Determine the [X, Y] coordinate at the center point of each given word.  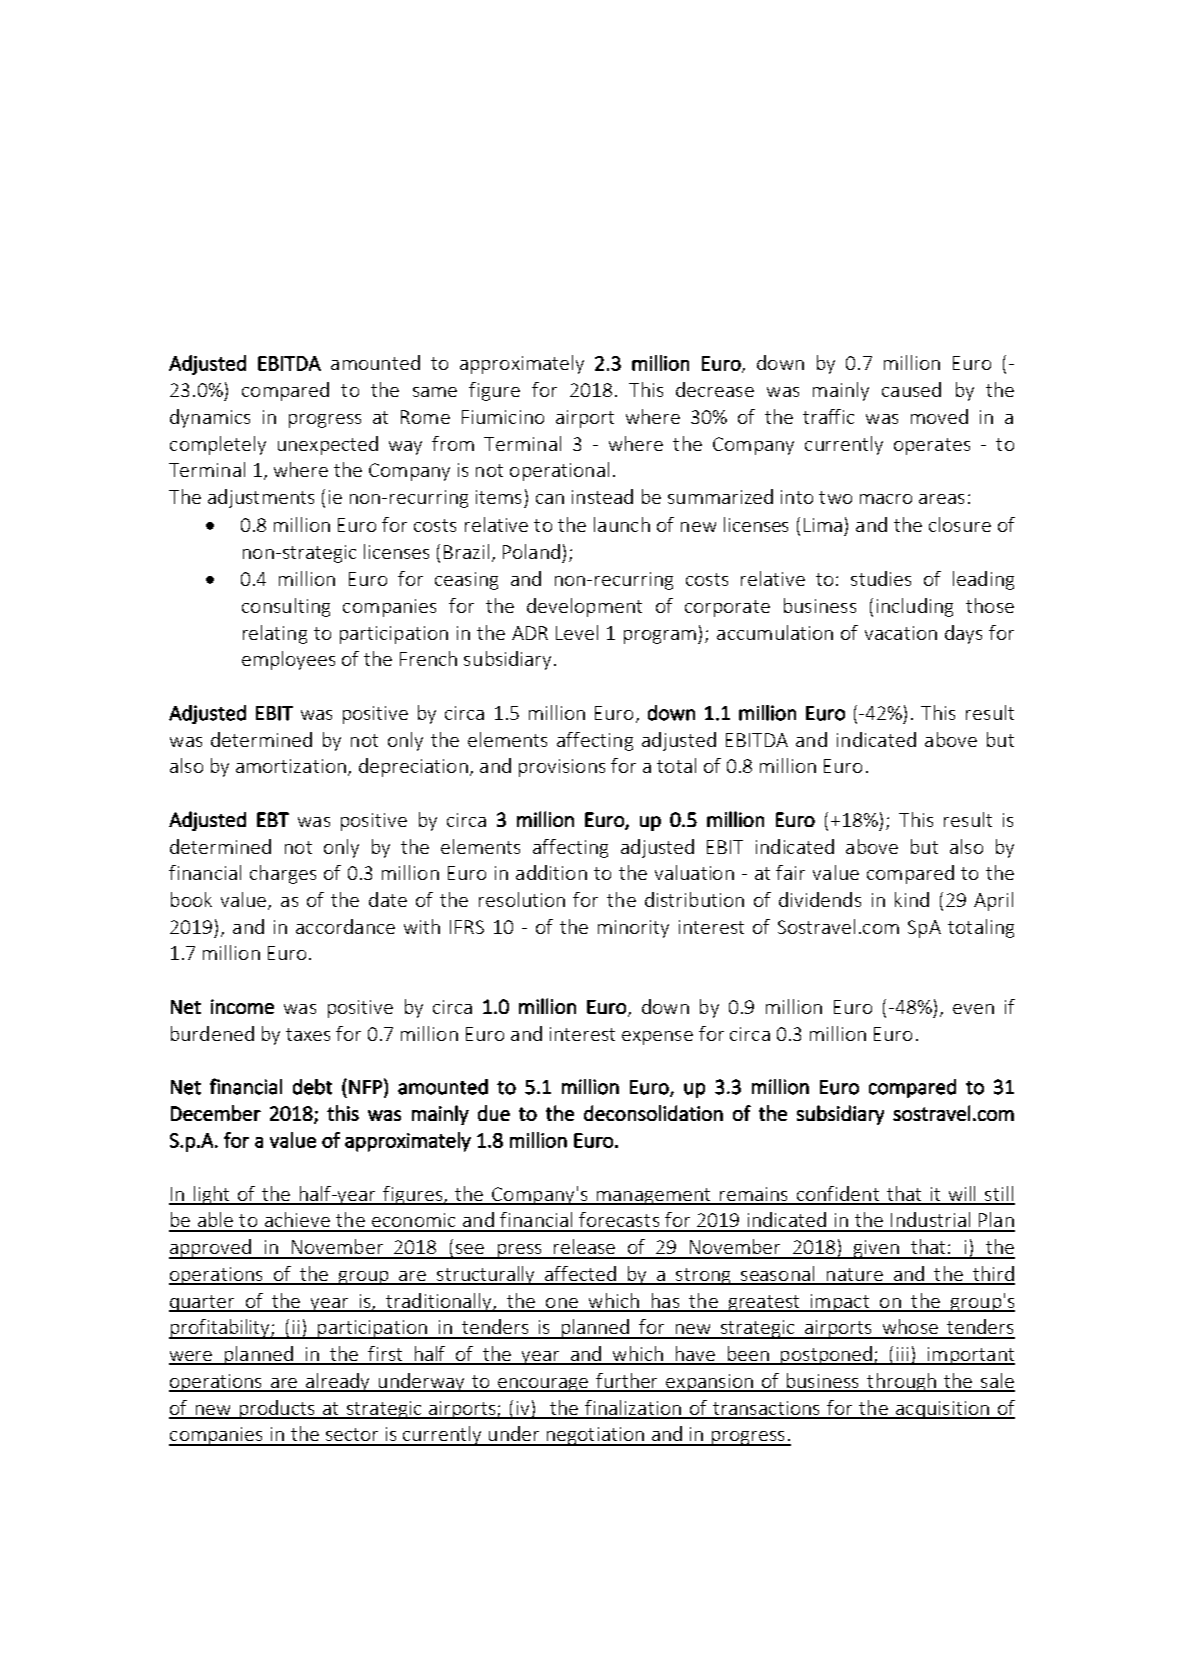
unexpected [328, 445]
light [212, 1195]
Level [577, 632]
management [654, 1196]
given [876, 1249]
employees [288, 660]
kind [912, 899]
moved [939, 416]
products [277, 1409]
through [902, 1382]
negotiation [595, 1436]
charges [283, 874]
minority [633, 929]
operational [559, 471]
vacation [901, 633]
